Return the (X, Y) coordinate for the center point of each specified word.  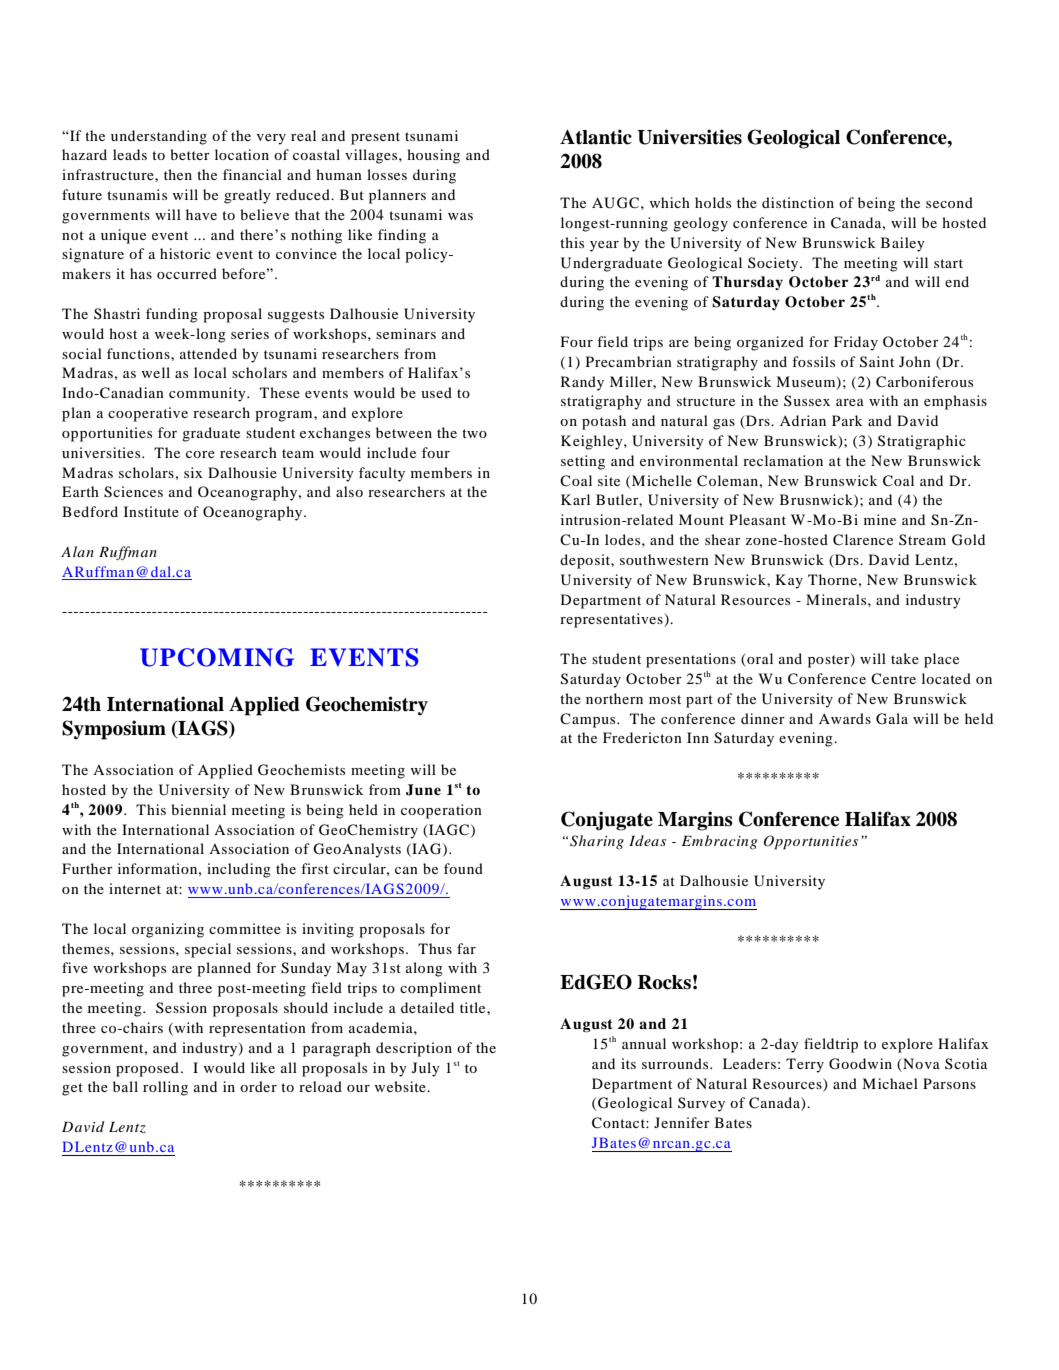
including (239, 870)
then (178, 174)
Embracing (719, 842)
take (905, 658)
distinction (798, 202)
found (463, 868)
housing (433, 156)
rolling (165, 1088)
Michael (890, 1083)
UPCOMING (217, 657)
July (426, 1069)
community (208, 394)
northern (614, 698)
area (850, 402)
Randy (582, 383)
